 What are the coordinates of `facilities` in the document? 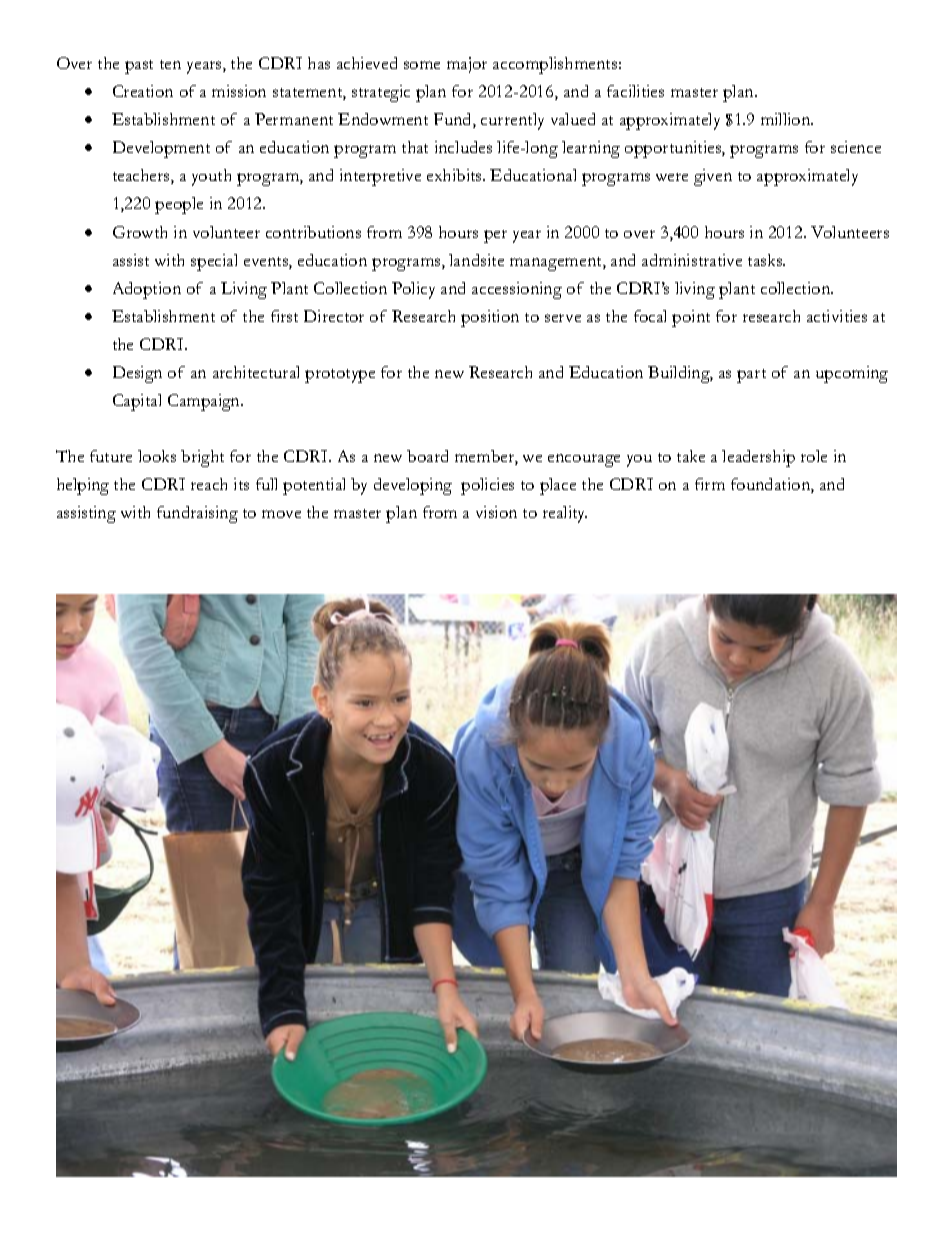 It's located at (635, 91).
